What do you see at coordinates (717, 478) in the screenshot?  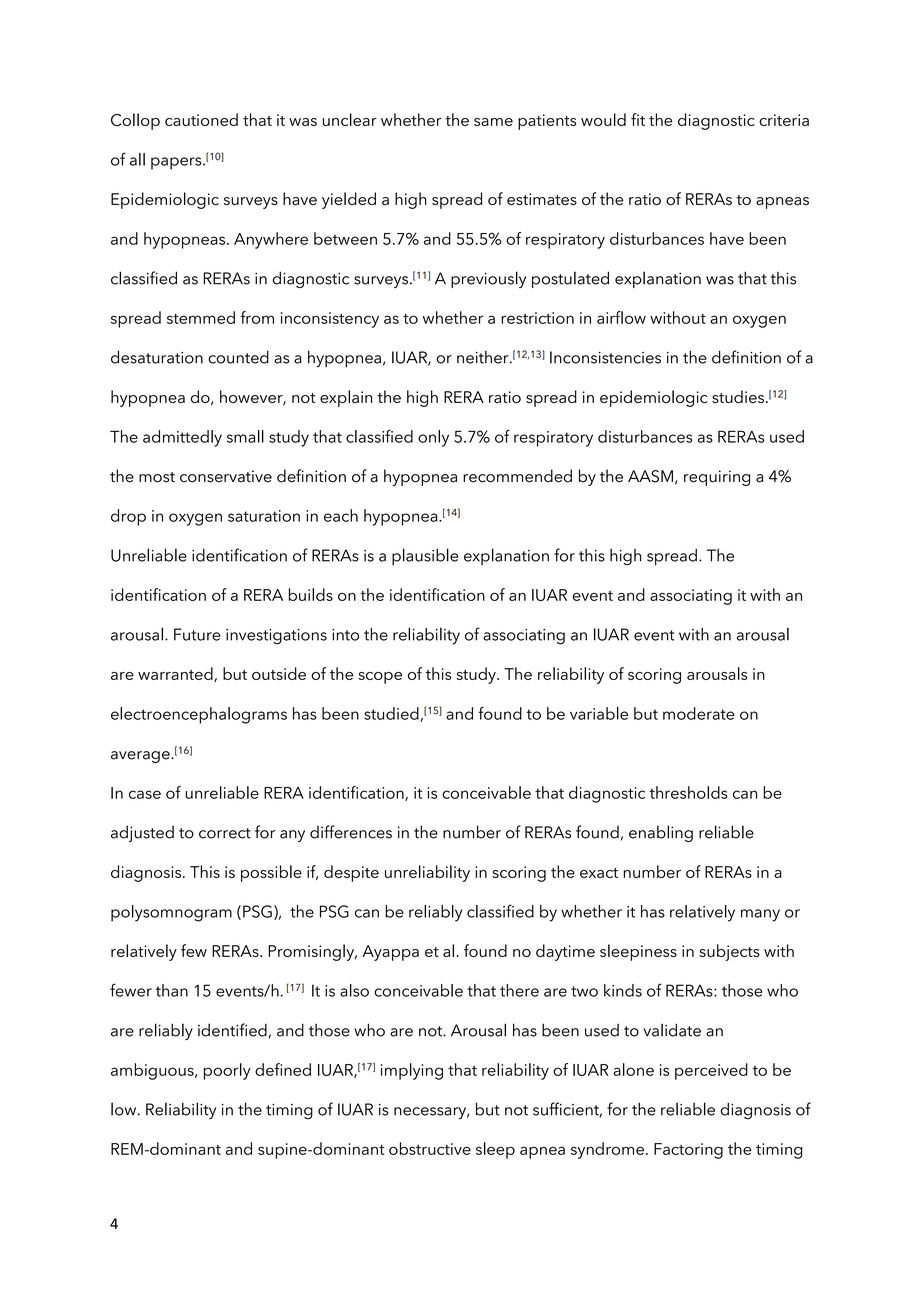 I see `requiring` at bounding box center [717, 478].
